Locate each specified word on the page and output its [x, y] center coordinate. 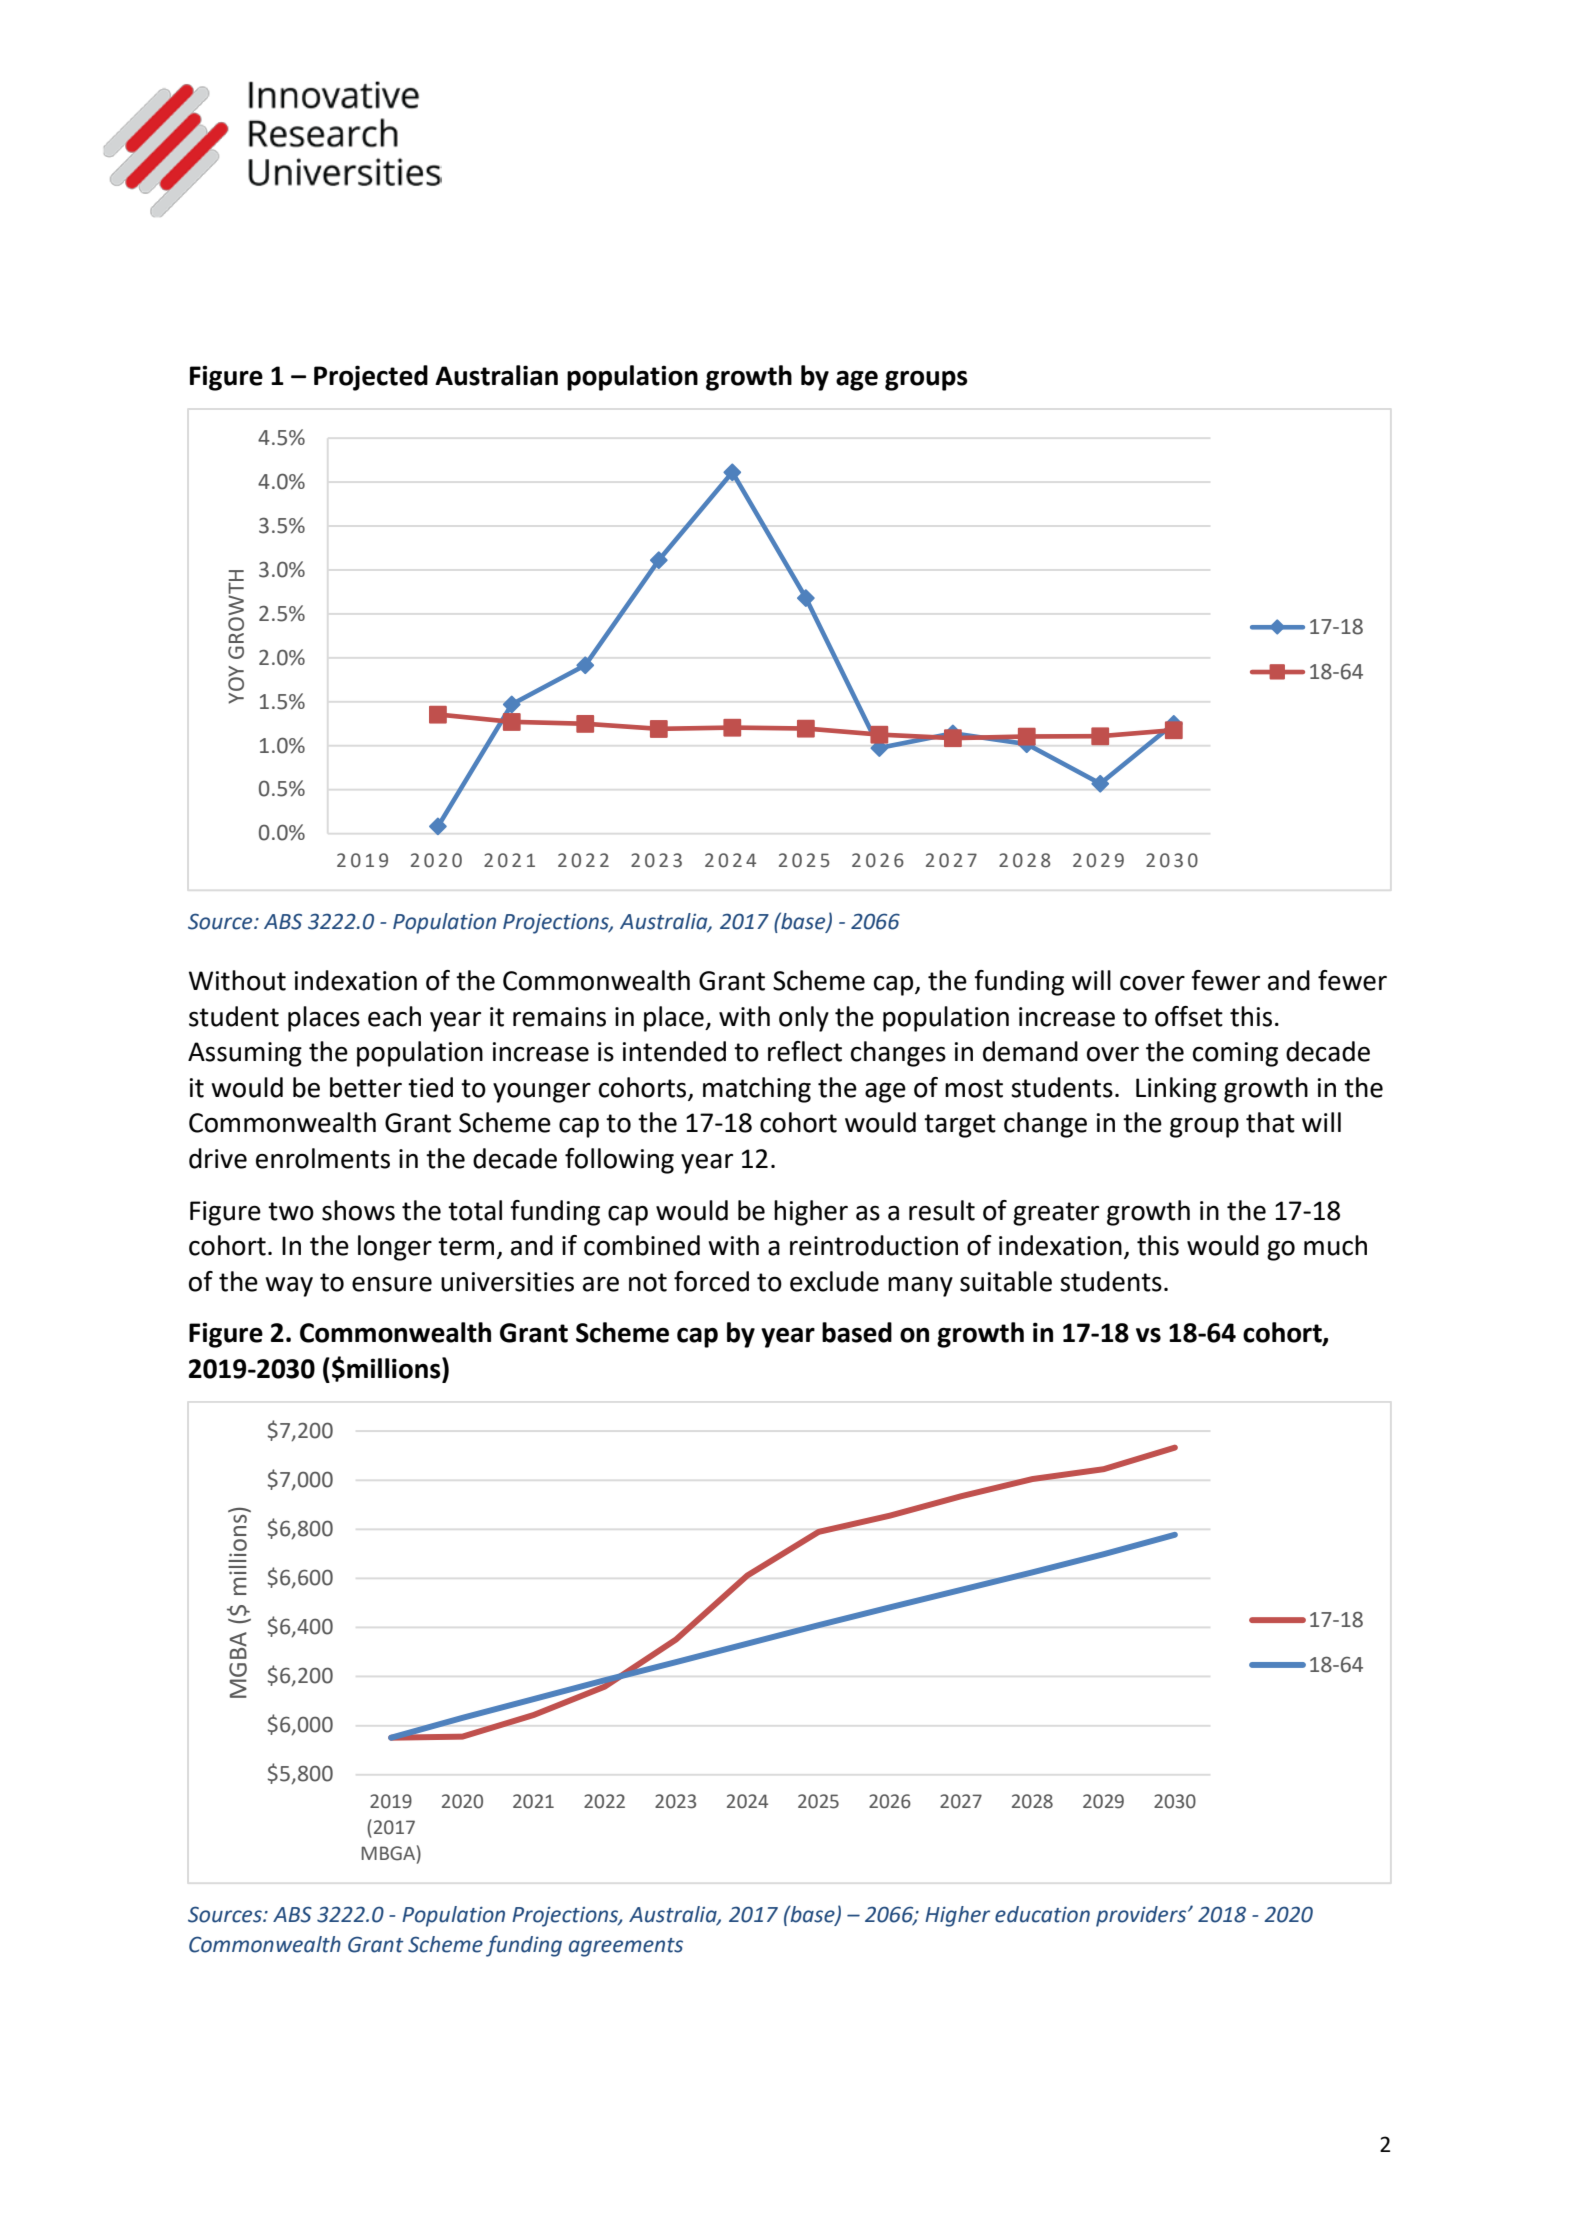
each [394, 1016]
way [289, 1287]
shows [358, 1210]
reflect [805, 1051]
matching [757, 1090]
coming [1235, 1054]
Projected [371, 378]
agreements [626, 1947]
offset [1189, 1016]
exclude [834, 1281]
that [1270, 1122]
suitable [1006, 1281]
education [1042, 1914]
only [804, 1019]
